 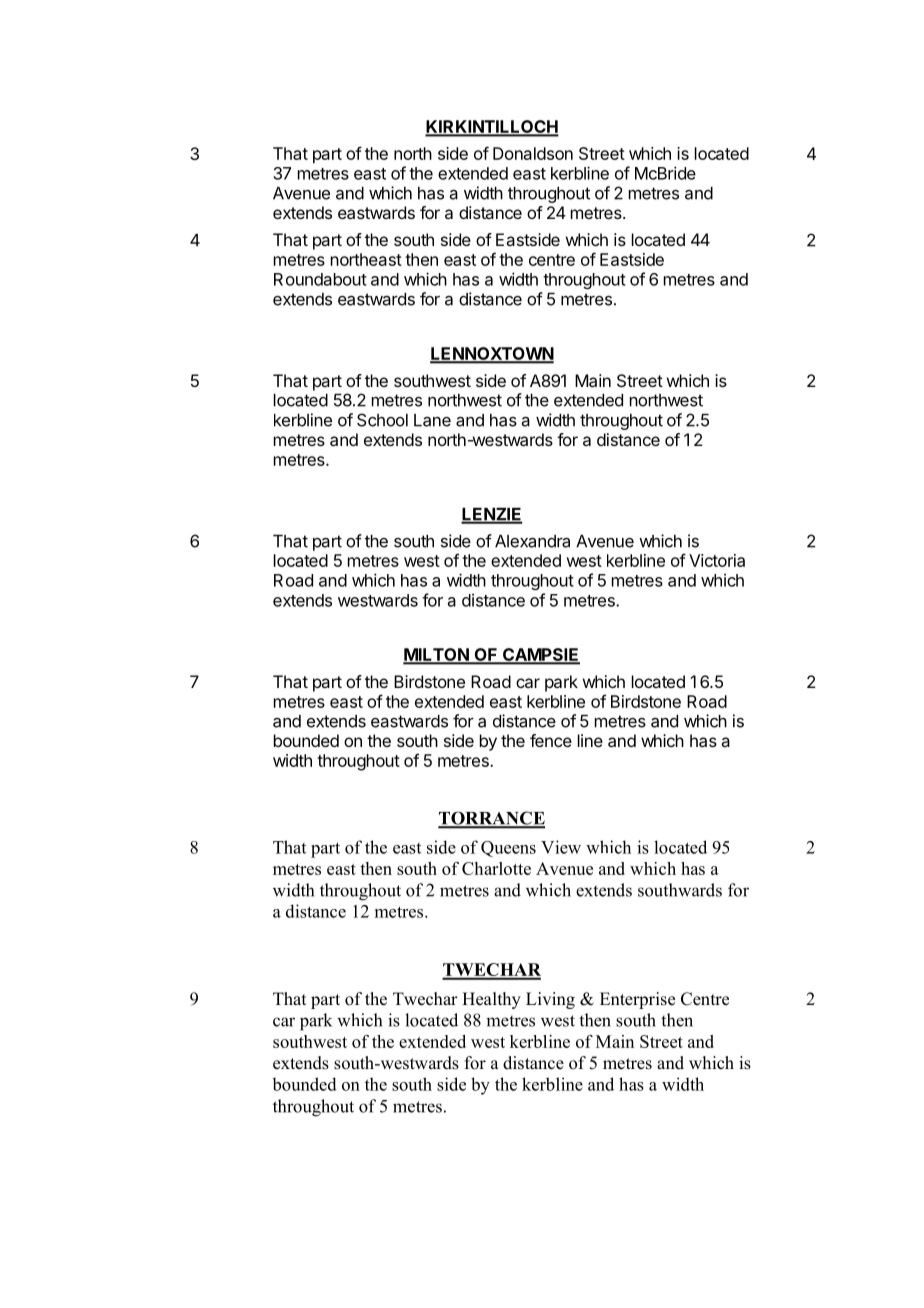 I want to click on MILTON, so click(x=437, y=656).
